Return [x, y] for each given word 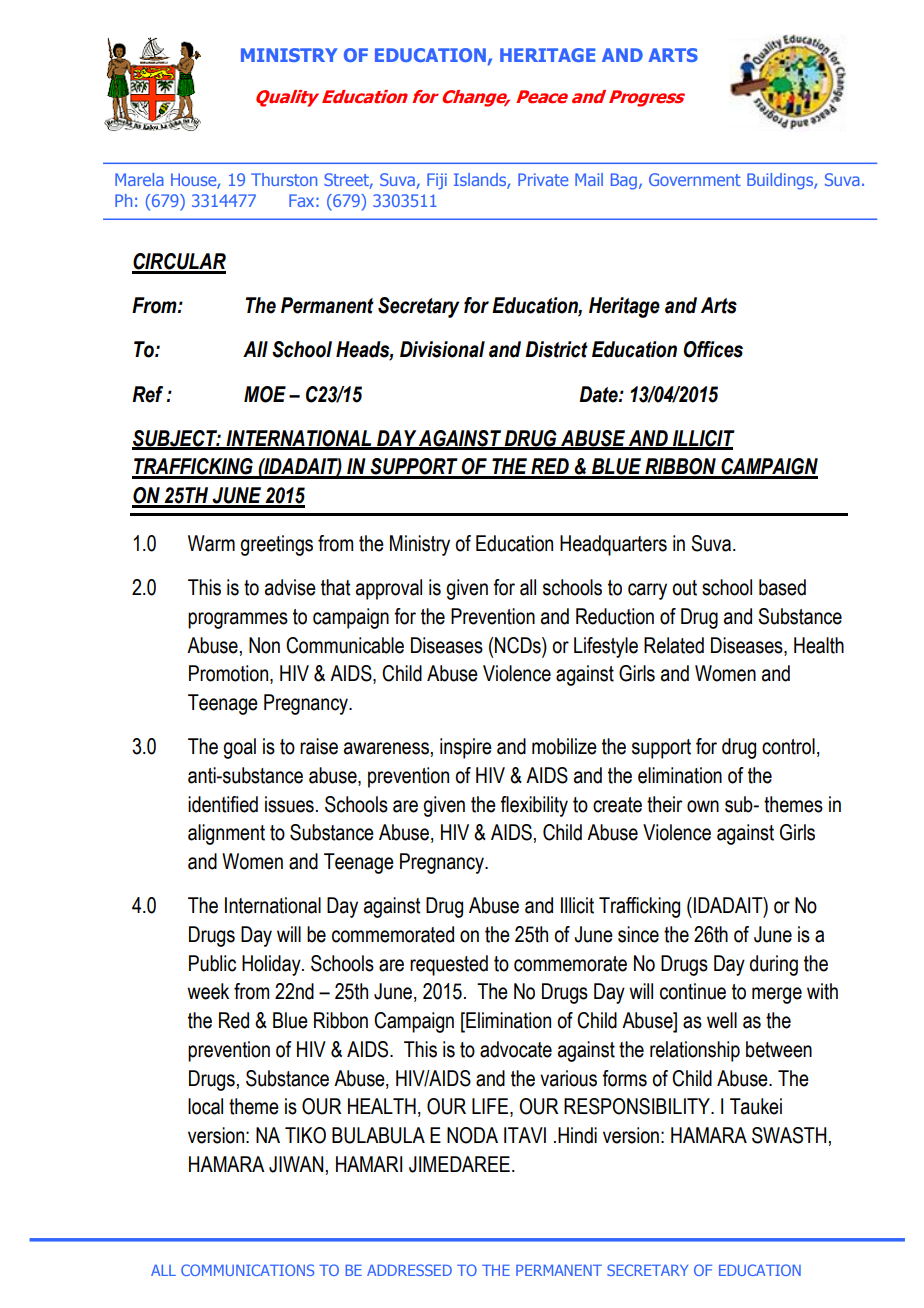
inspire [466, 748]
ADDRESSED [409, 1270]
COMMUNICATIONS [248, 1270]
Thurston [284, 179]
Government [695, 179]
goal [239, 748]
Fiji [437, 181]
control [788, 746]
